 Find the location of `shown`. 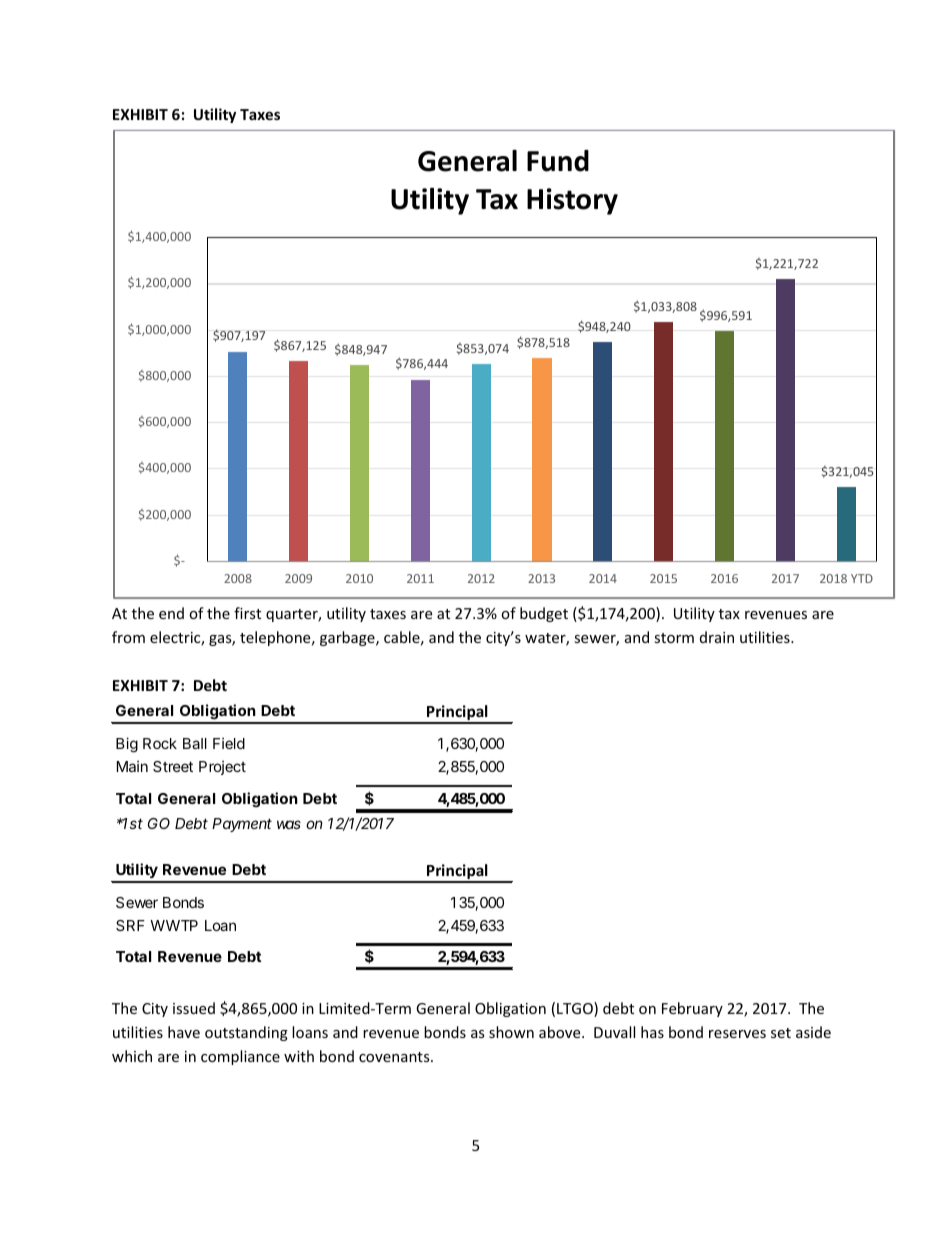

shown is located at coordinates (511, 1032).
